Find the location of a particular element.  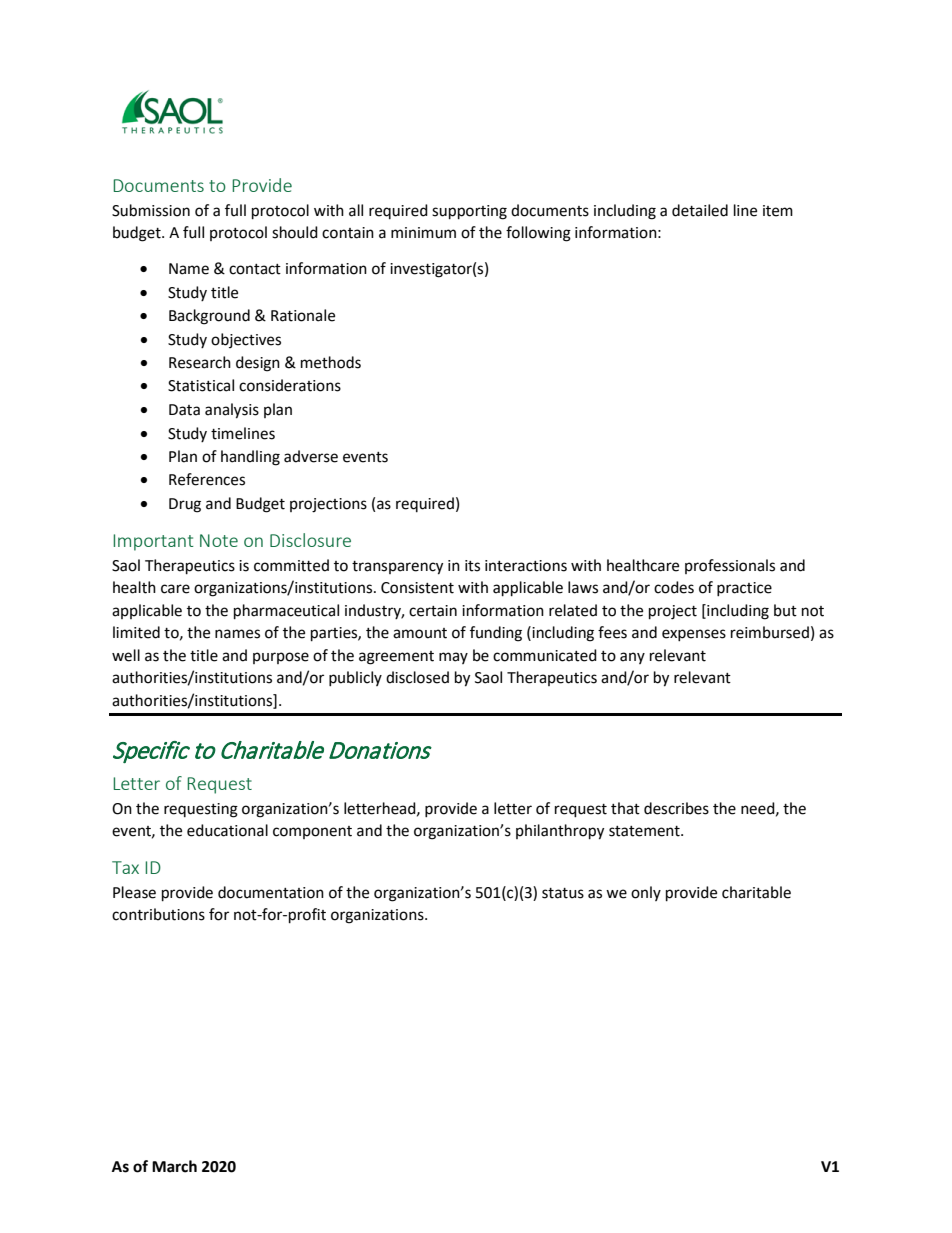

Submission is located at coordinates (151, 210).
